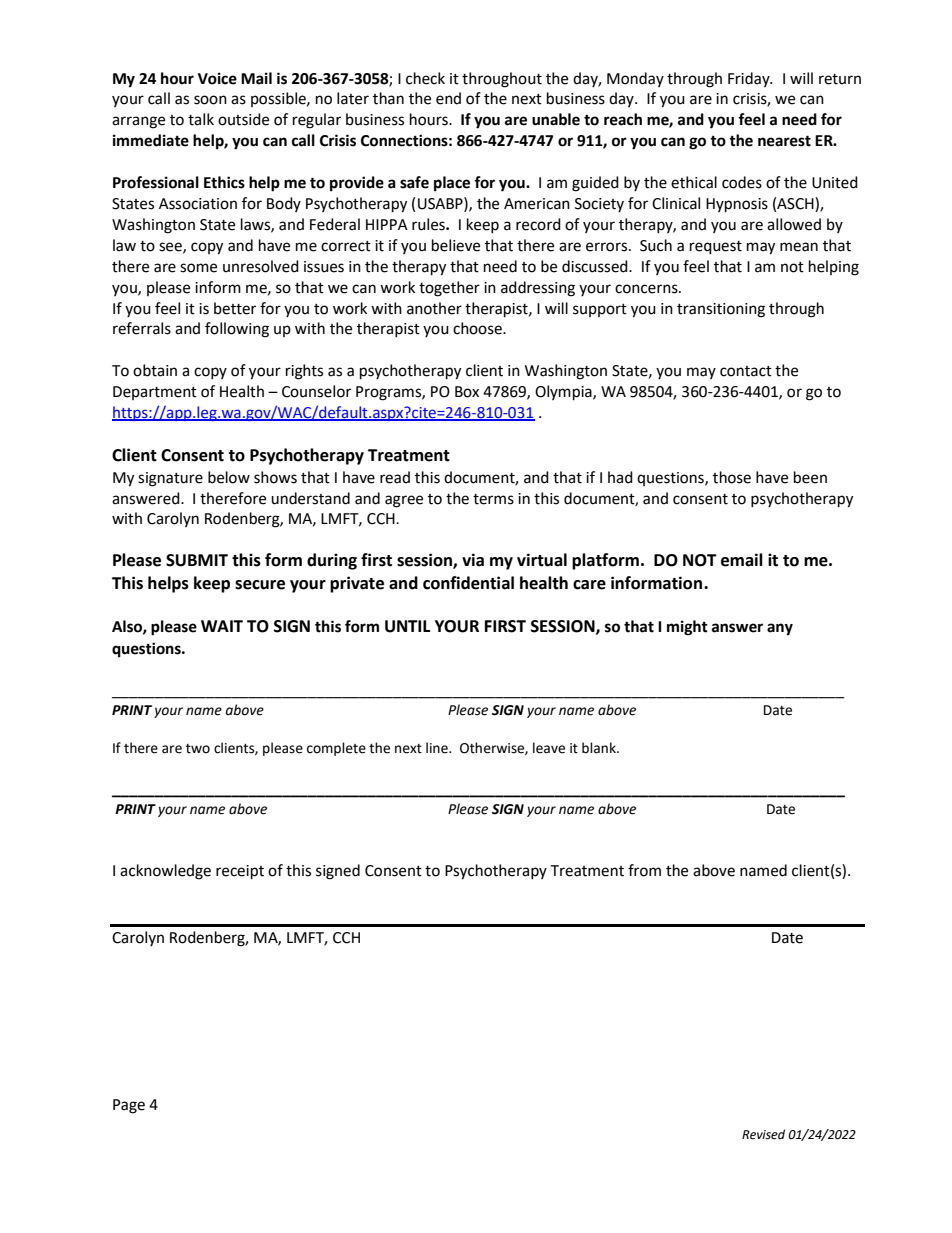 This screenshot has height=1233, width=952. I want to click on blank, so click(600, 748).
